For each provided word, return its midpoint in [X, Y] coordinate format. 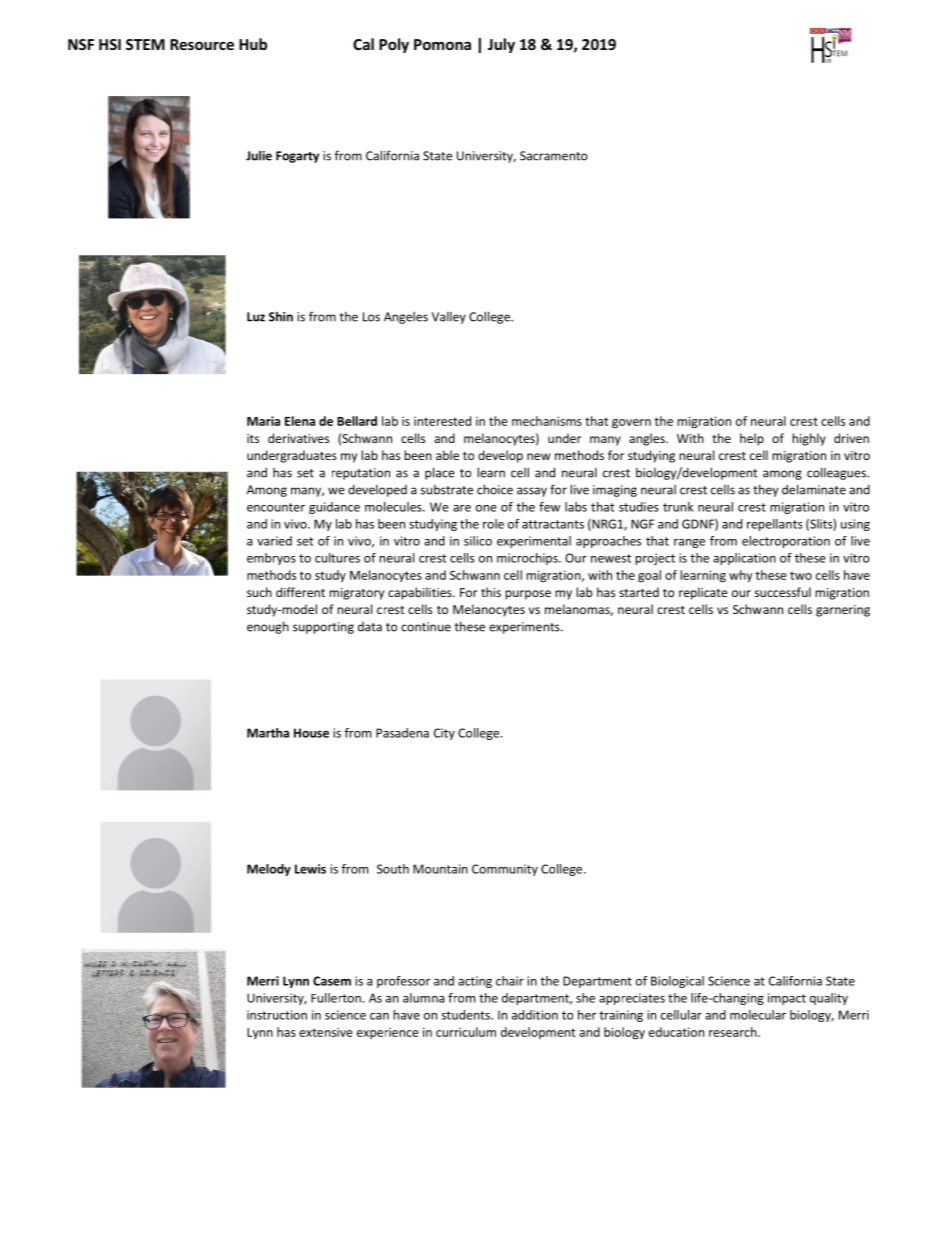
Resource [202, 44]
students [467, 1015]
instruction [277, 1015]
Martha [268, 733]
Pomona [442, 44]
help [752, 439]
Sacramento [554, 156]
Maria [263, 421]
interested [442, 421]
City [444, 734]
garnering [843, 611]
